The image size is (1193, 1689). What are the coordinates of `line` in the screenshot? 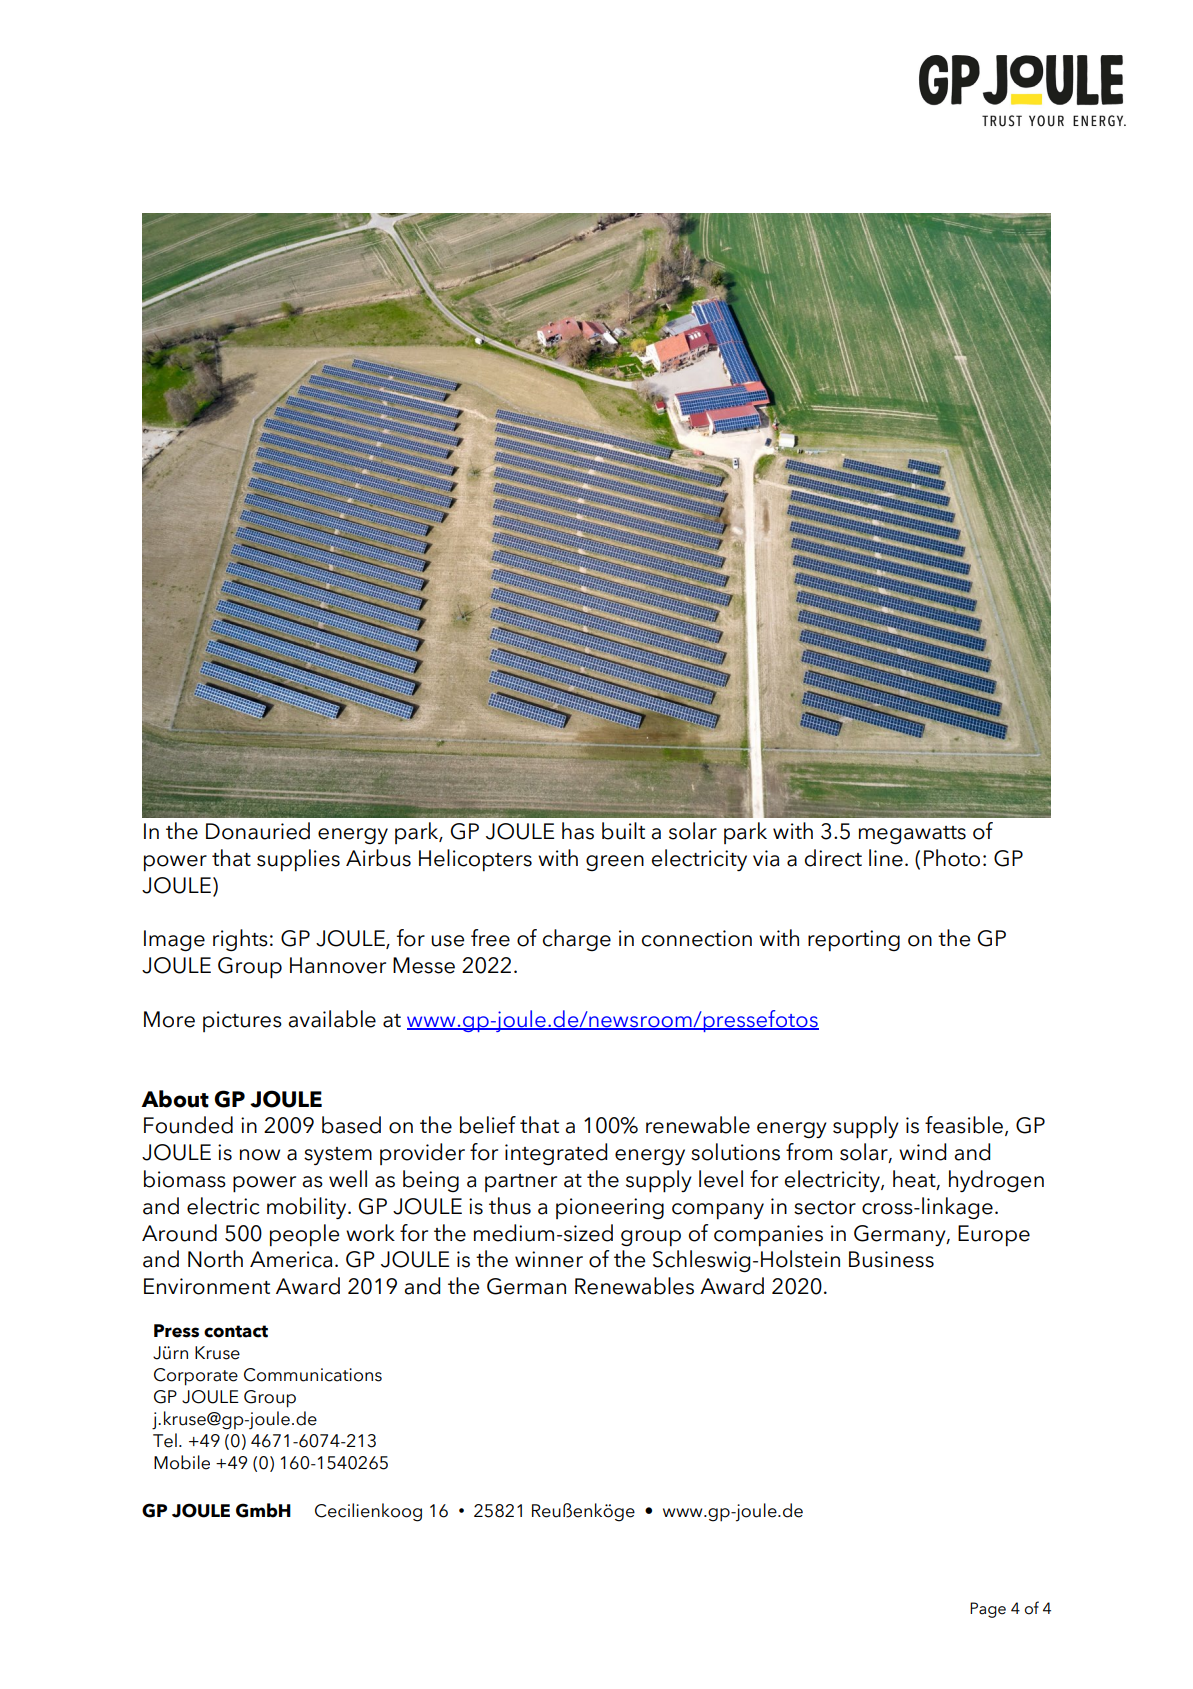 It's located at (886, 858).
